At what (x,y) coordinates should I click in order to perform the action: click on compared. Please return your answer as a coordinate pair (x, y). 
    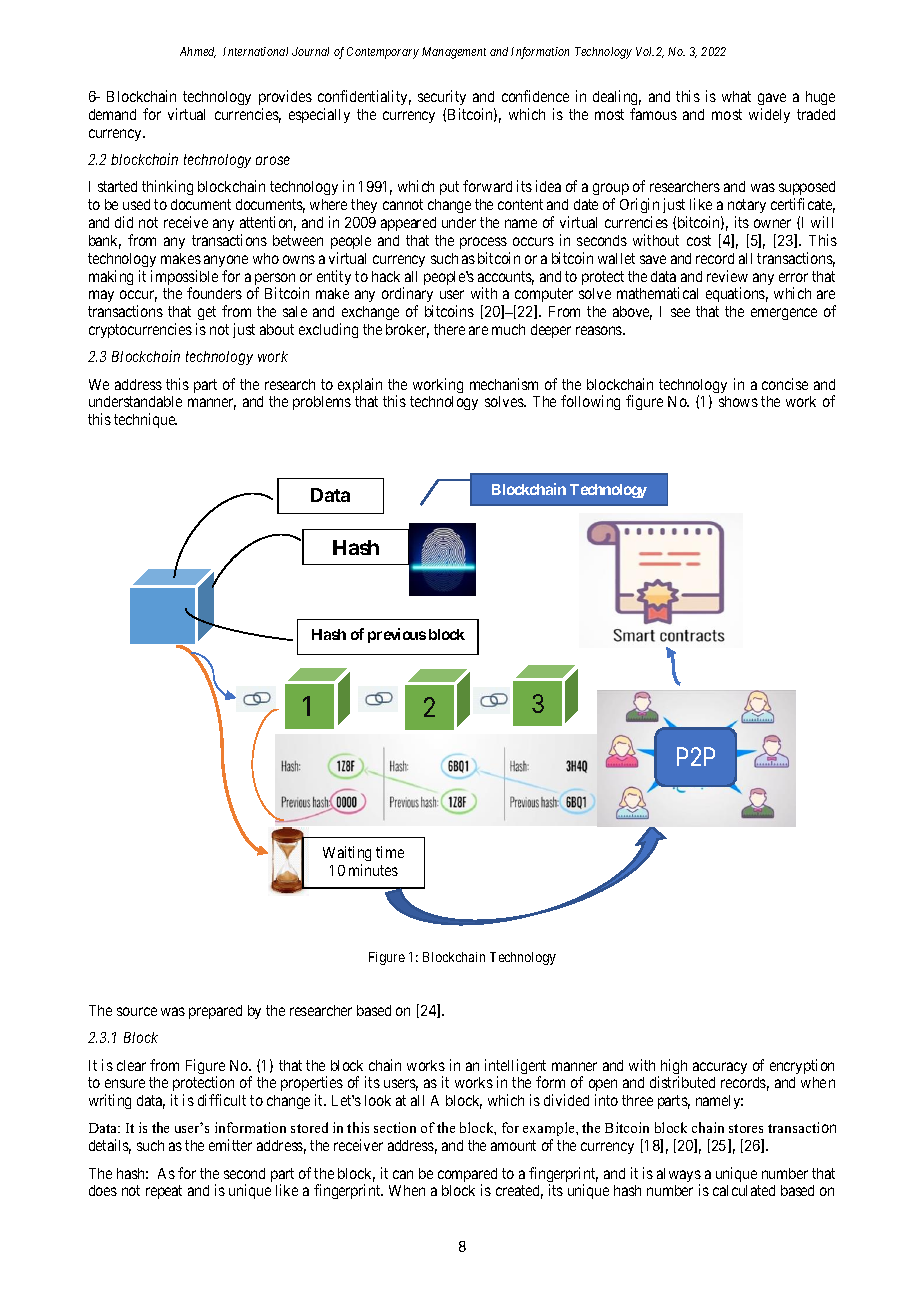
    Looking at the image, I should click on (467, 1176).
